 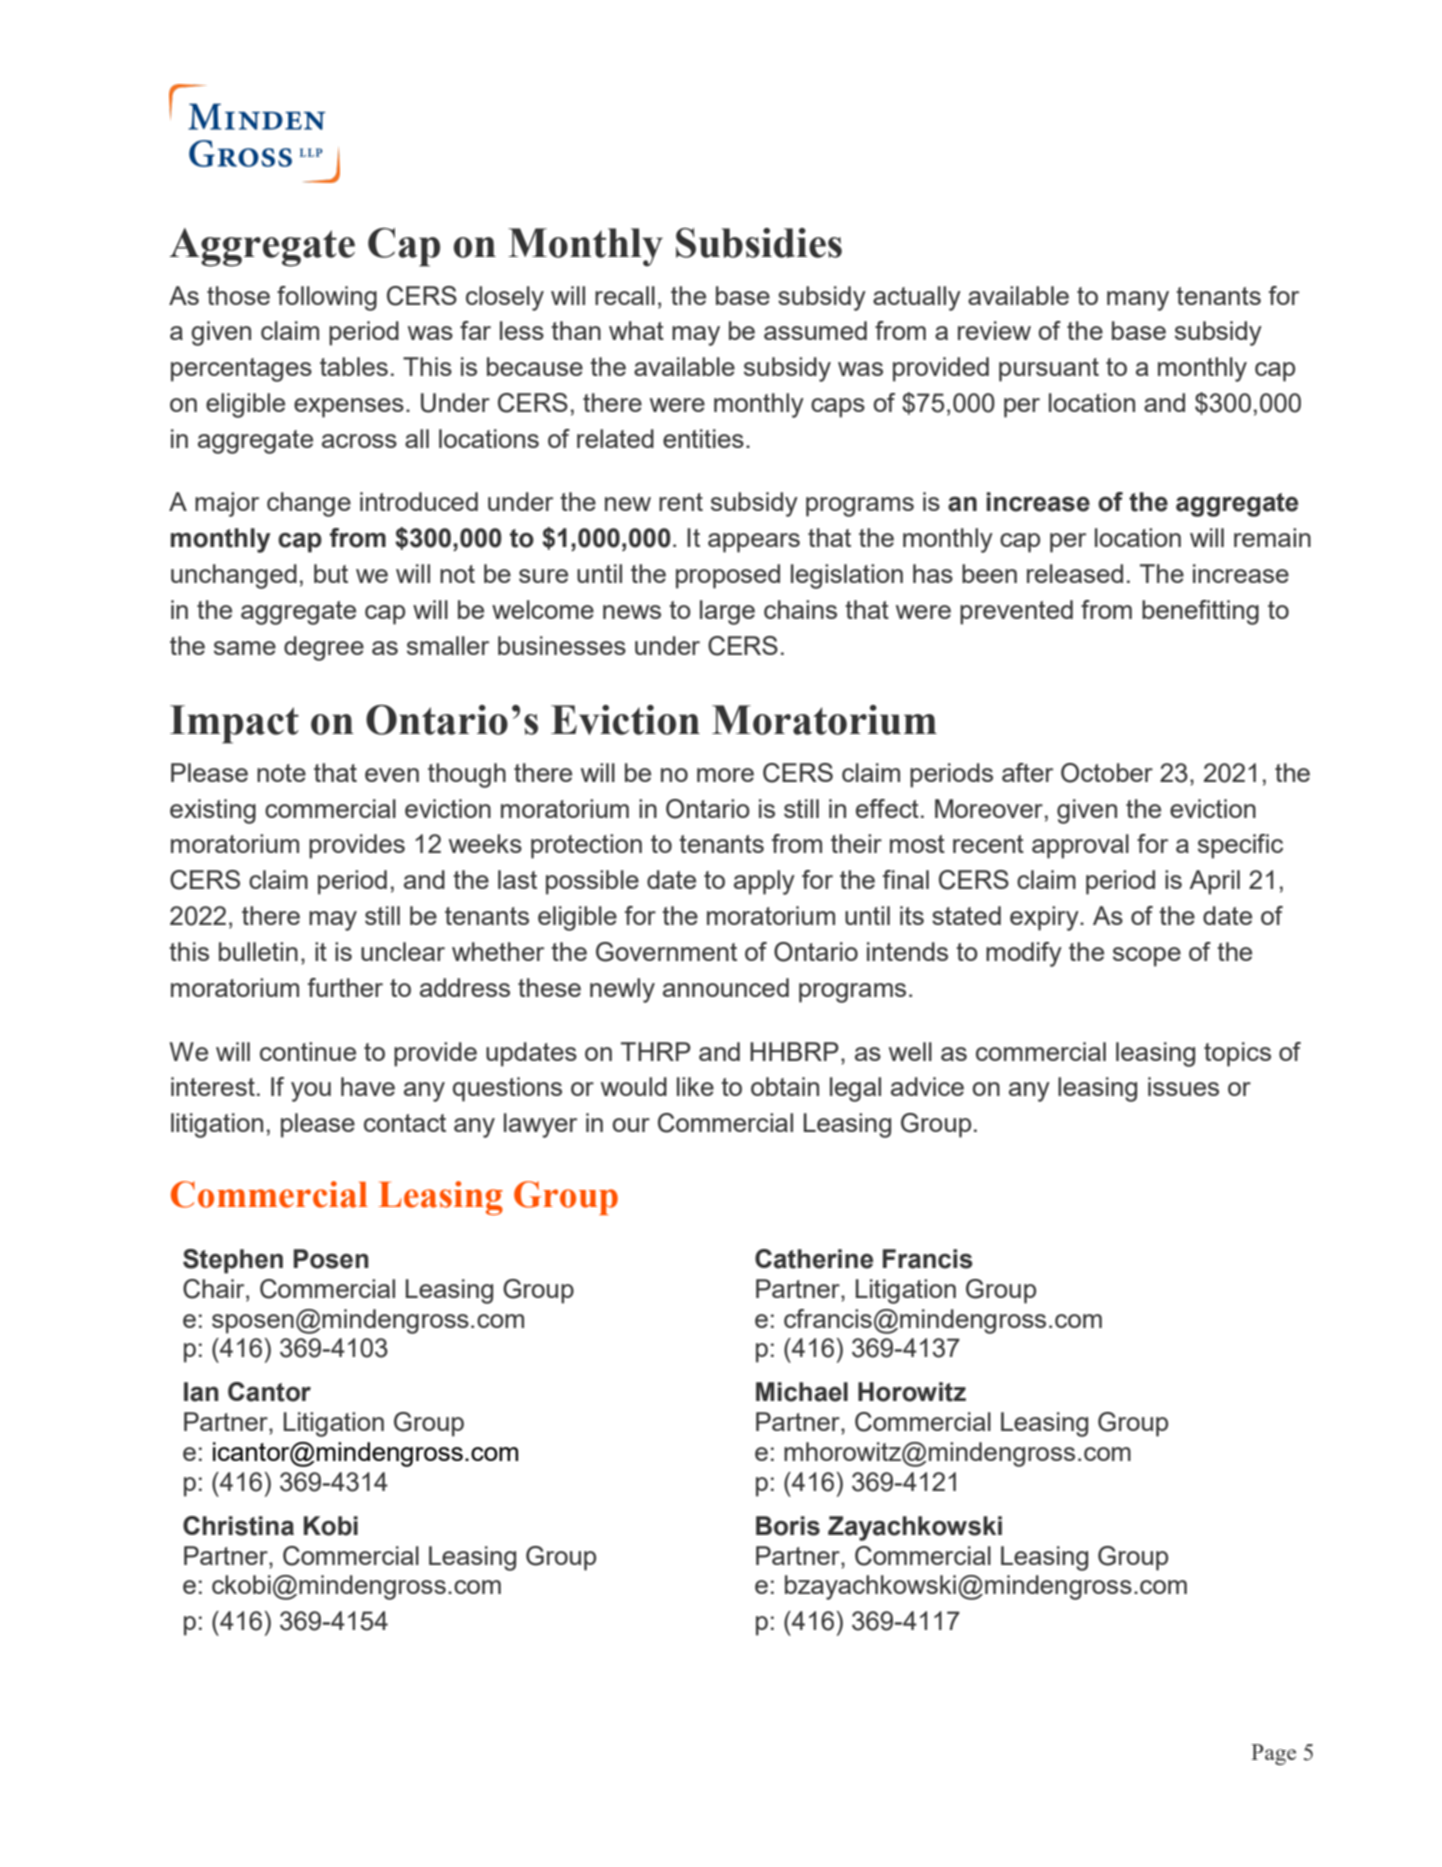 I want to click on Subsidies, so click(x=759, y=243).
